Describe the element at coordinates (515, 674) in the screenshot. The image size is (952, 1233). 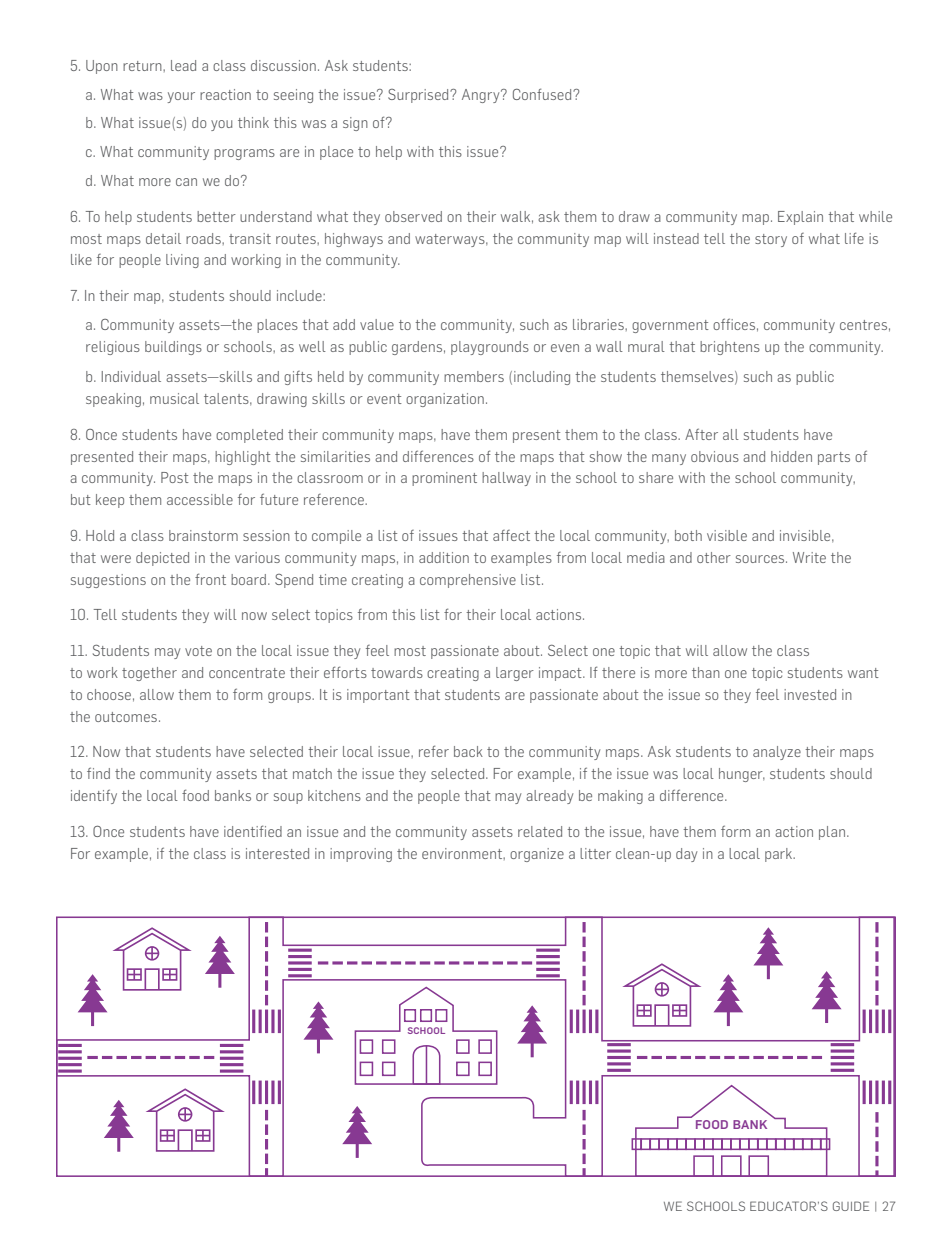
I see `larger` at that location.
